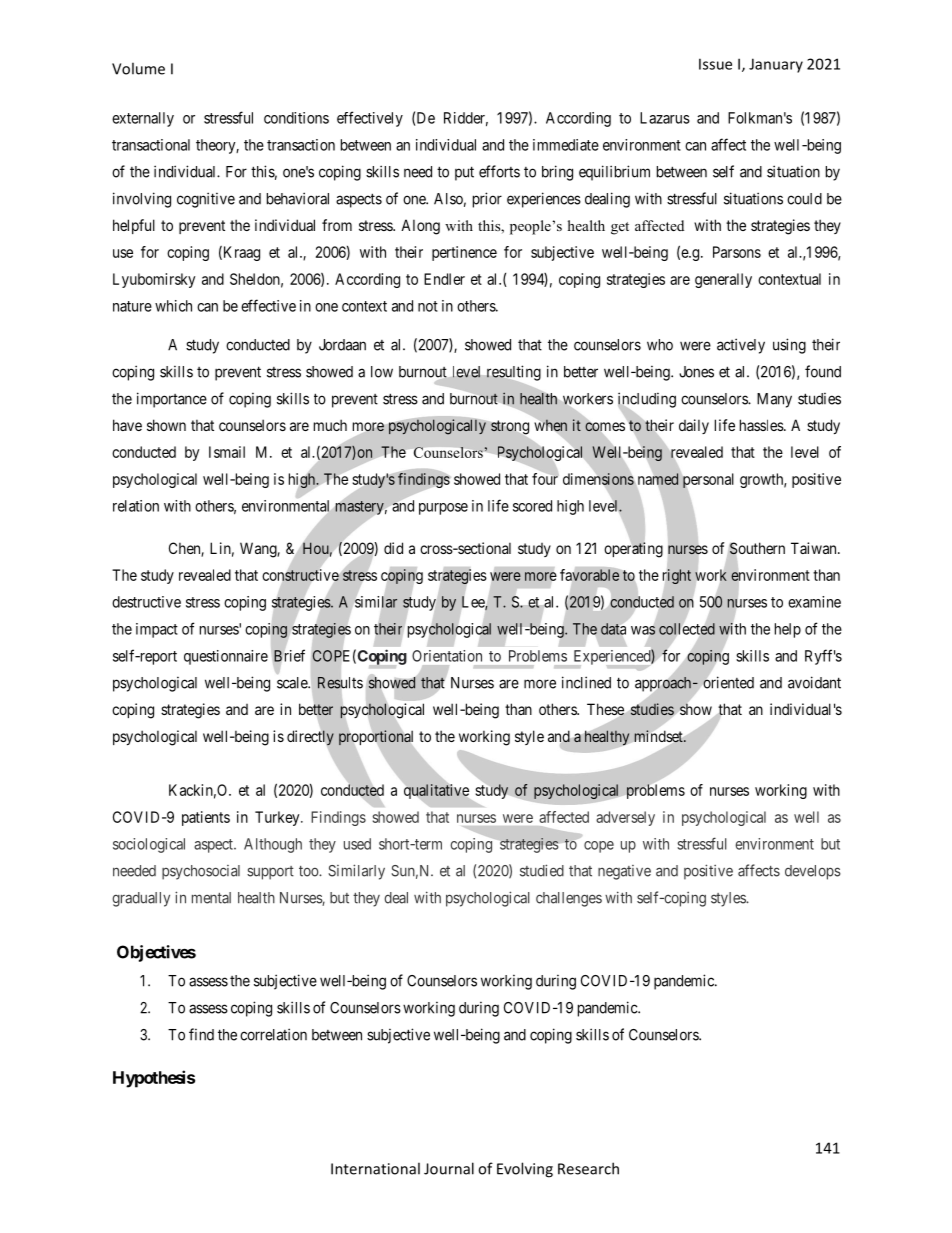  What do you see at coordinates (715, 64) in the image?
I see `Issue` at bounding box center [715, 64].
